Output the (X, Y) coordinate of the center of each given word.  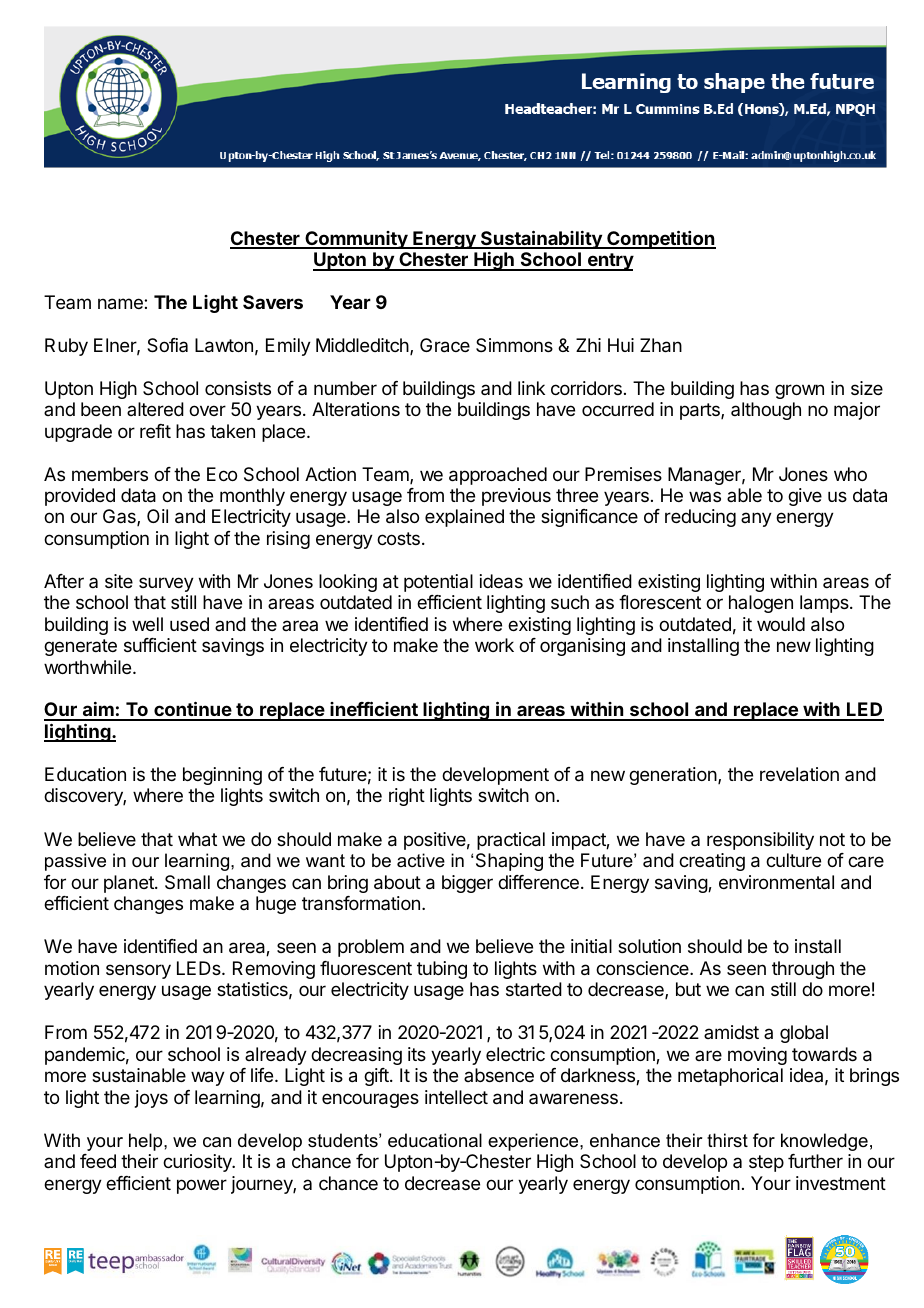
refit (155, 431)
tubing (442, 970)
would (781, 624)
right (407, 797)
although (766, 411)
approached (498, 476)
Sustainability (541, 239)
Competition (660, 239)
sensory (138, 971)
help (147, 1142)
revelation (799, 774)
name (121, 304)
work (494, 645)
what (197, 839)
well (147, 624)
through (803, 970)
